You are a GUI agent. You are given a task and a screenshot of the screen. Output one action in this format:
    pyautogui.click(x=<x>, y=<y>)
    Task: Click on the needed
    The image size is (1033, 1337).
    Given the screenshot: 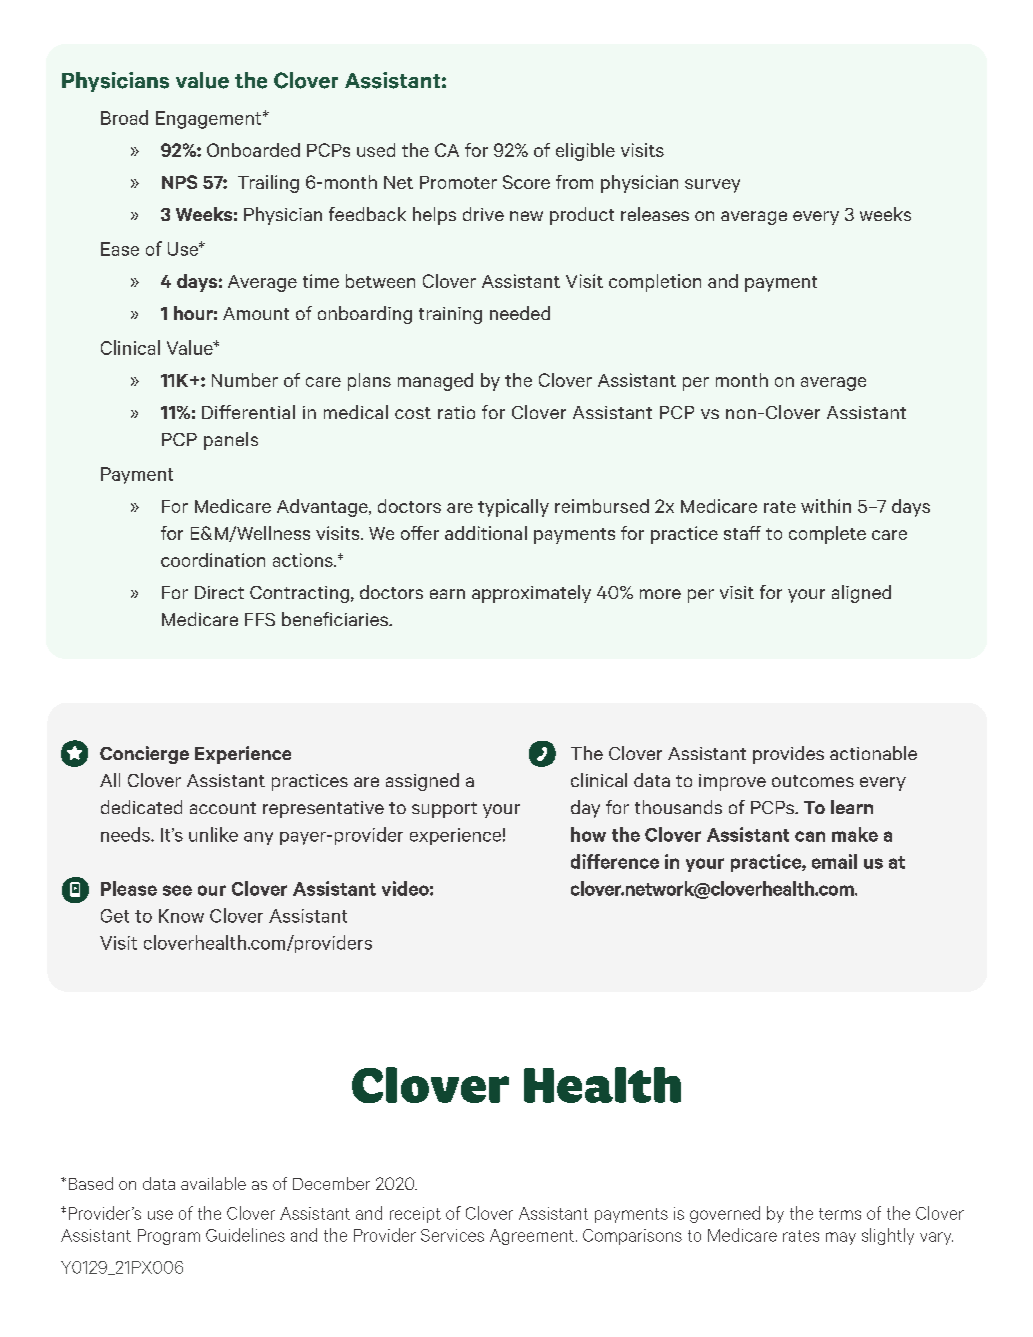 What is the action you would take?
    pyautogui.click(x=520, y=313)
